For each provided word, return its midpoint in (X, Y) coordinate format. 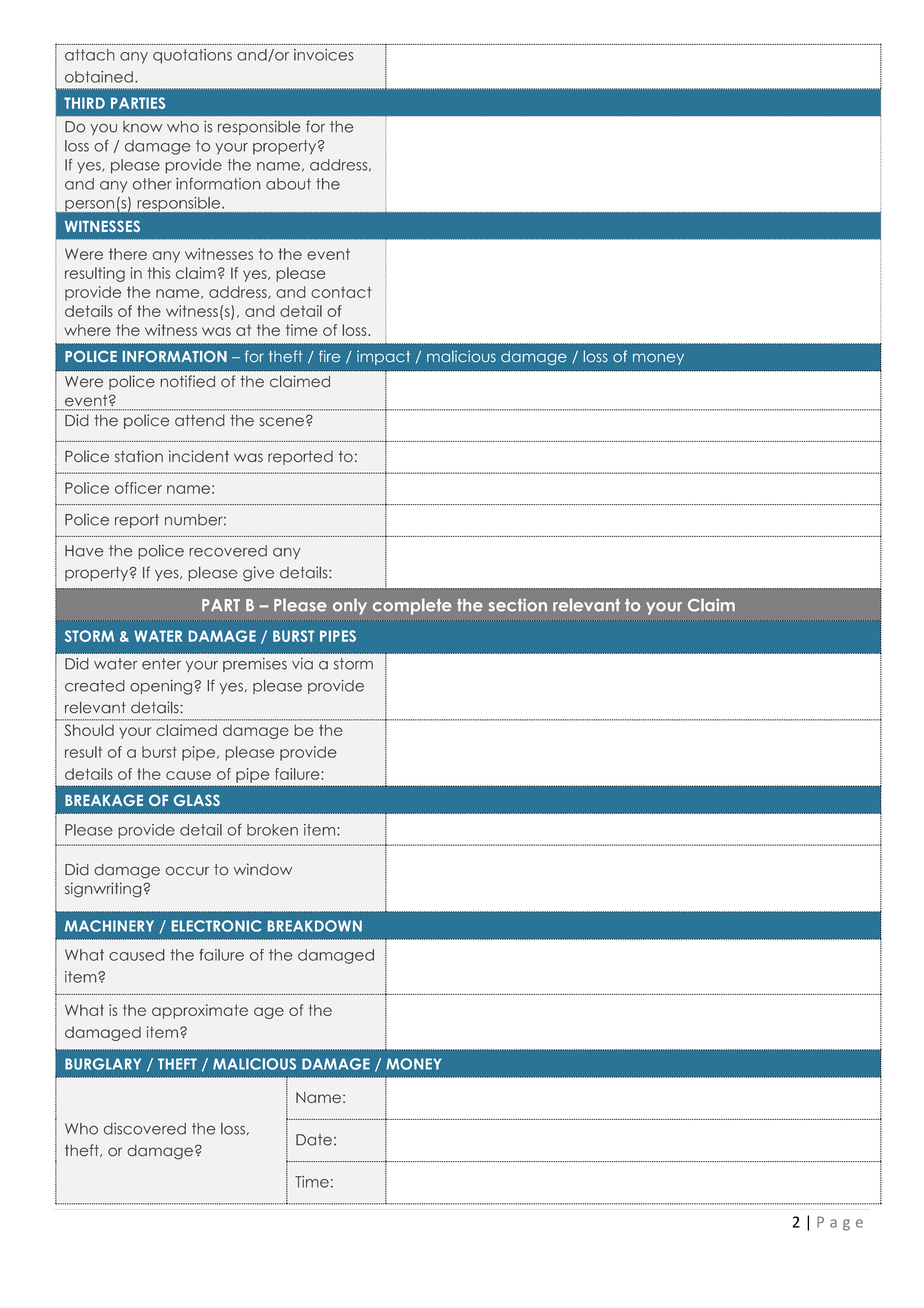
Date (314, 1140)
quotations (192, 56)
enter (161, 664)
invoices (324, 55)
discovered (145, 1129)
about (288, 184)
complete (412, 606)
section (518, 605)
